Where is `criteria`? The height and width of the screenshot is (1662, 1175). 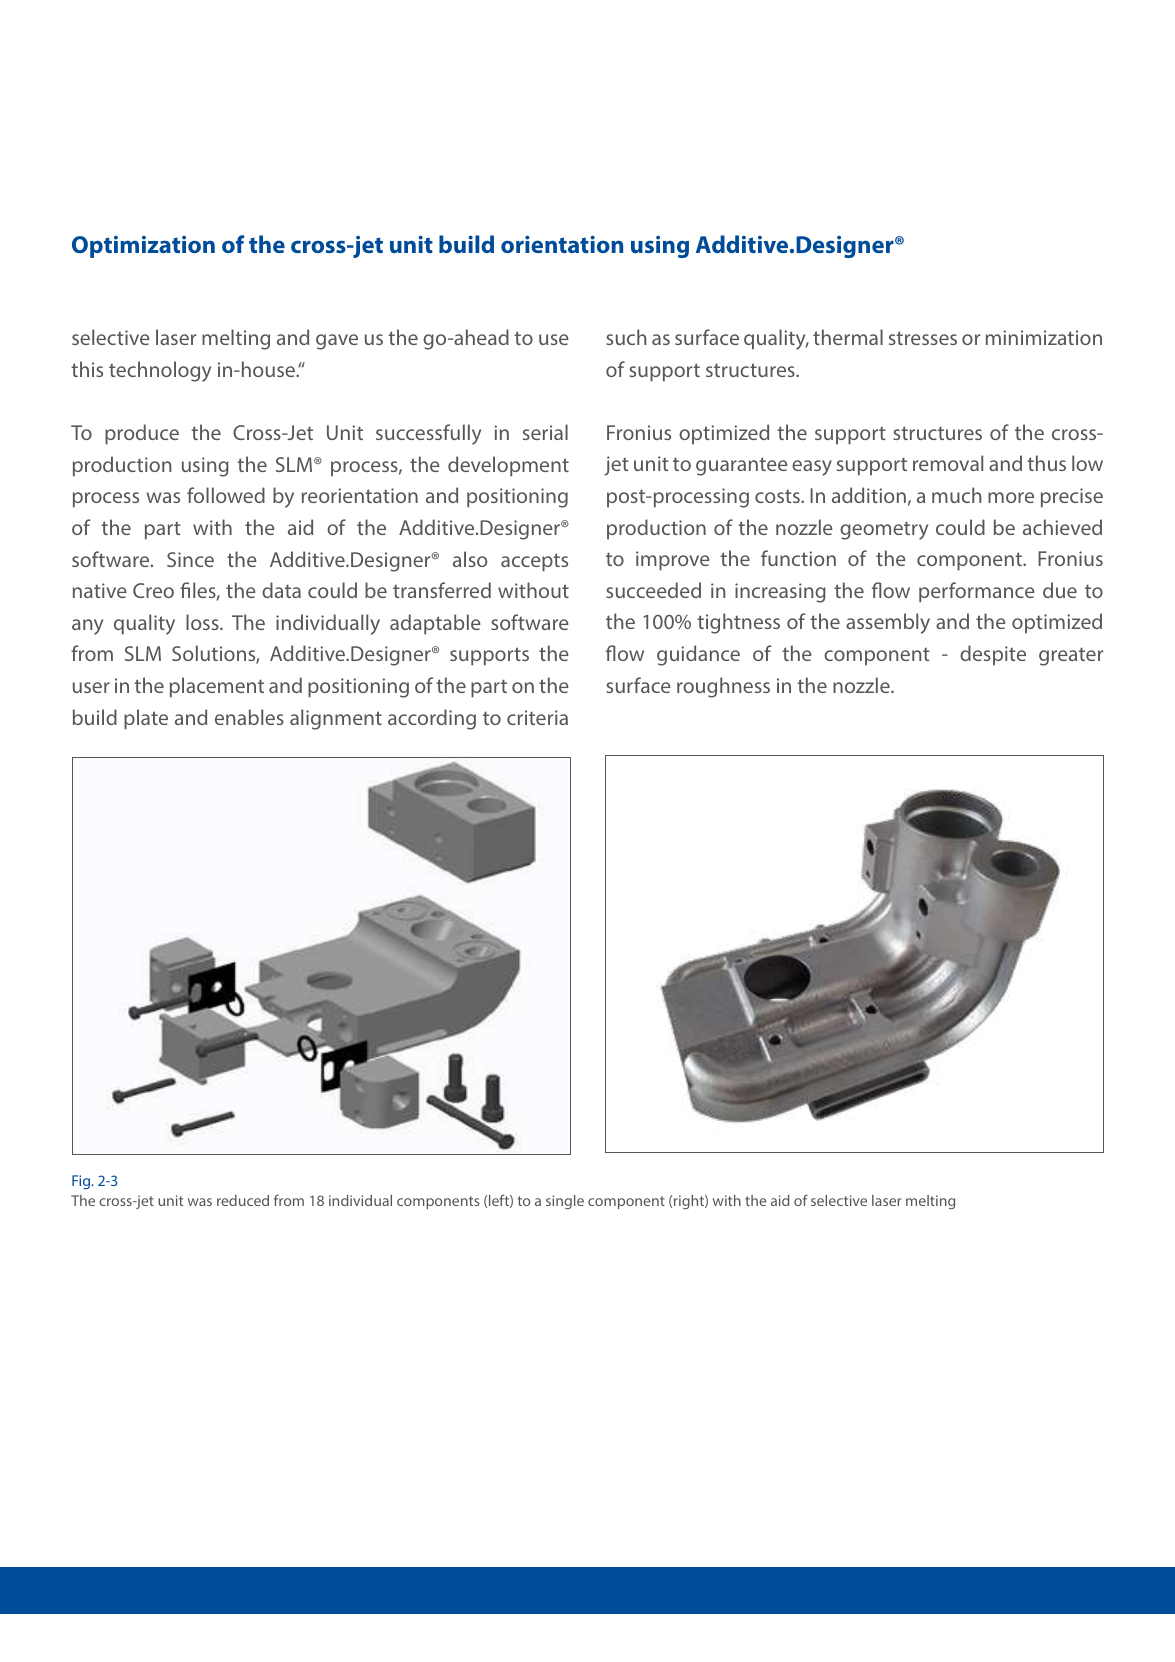 criteria is located at coordinates (537, 717).
